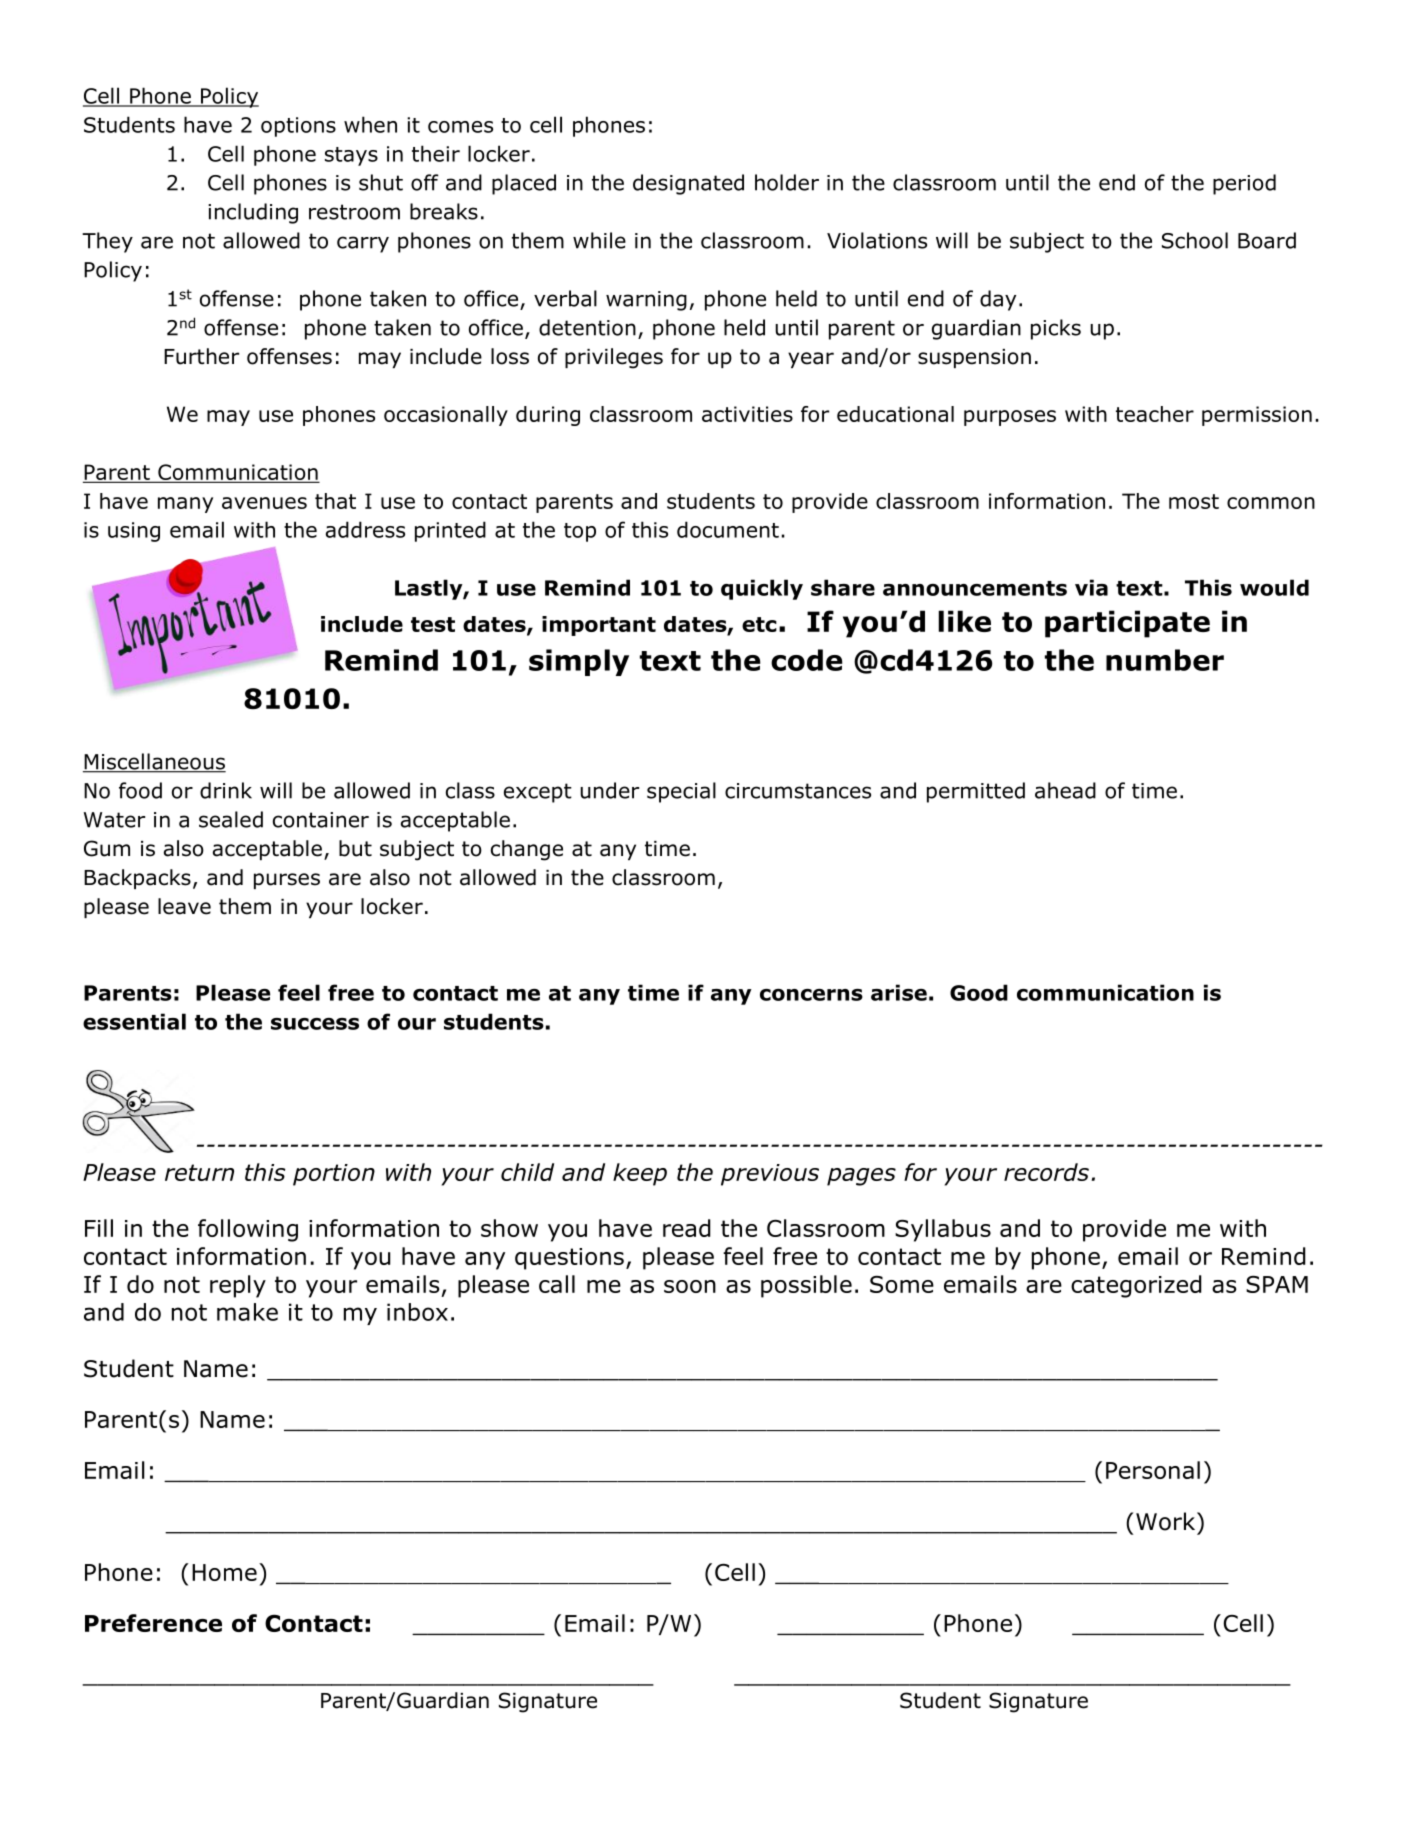 The image size is (1408, 1822). Describe the element at coordinates (690, 1286) in the screenshot. I see `soon` at that location.
